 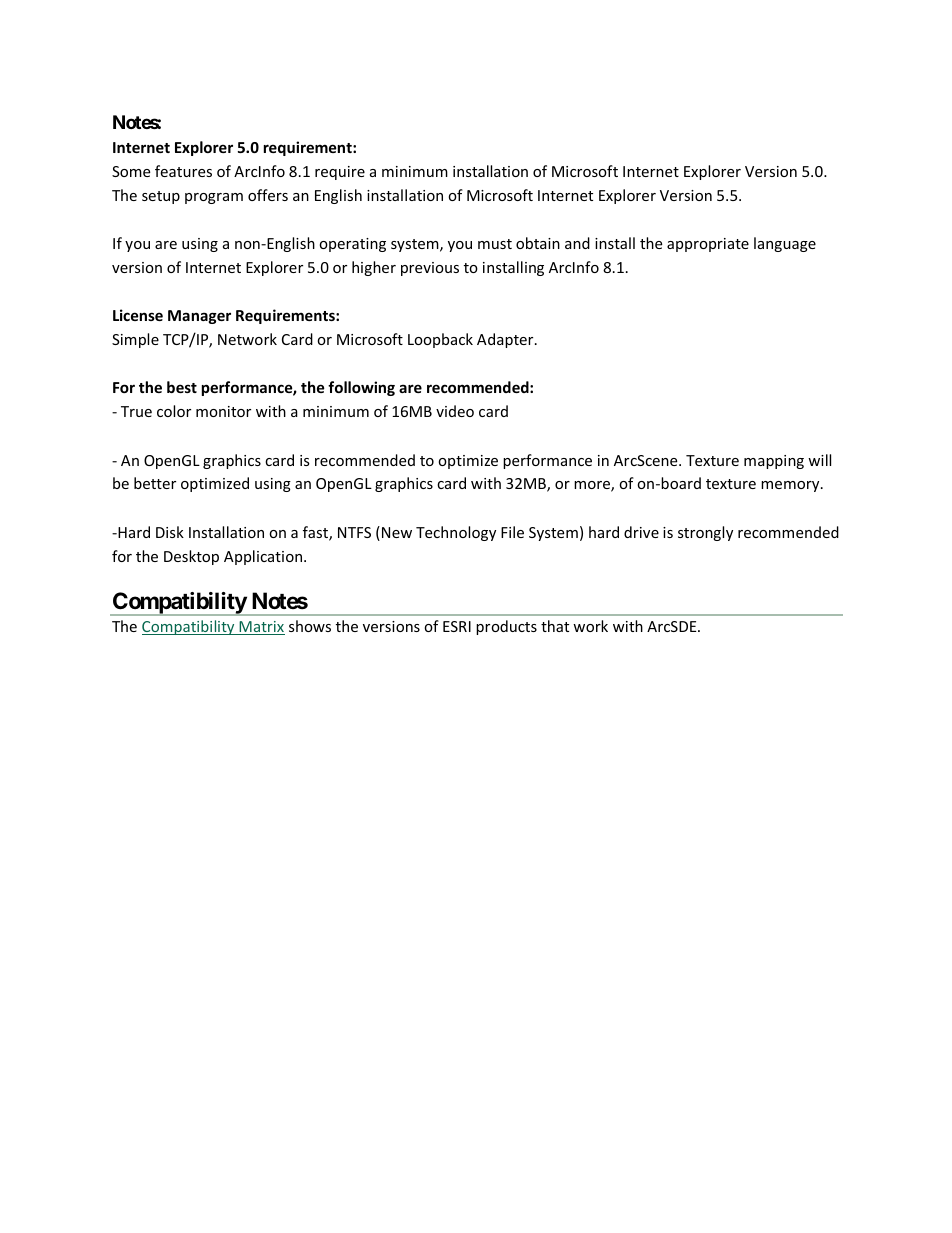 What do you see at coordinates (495, 244) in the page?
I see `must` at bounding box center [495, 244].
